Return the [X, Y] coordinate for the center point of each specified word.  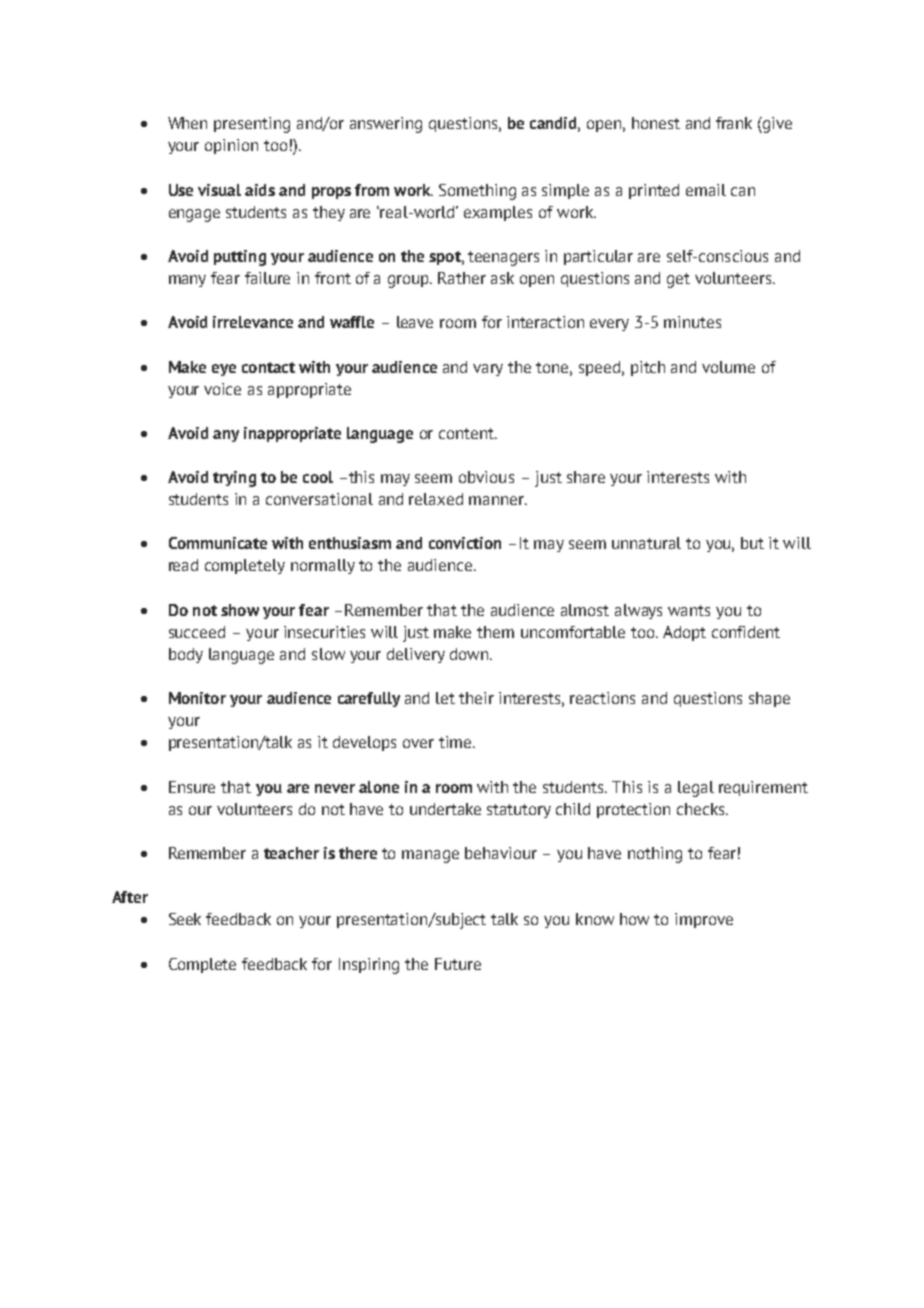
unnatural [646, 543]
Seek [185, 919]
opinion [231, 146]
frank [734, 123]
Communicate [218, 543]
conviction [465, 543]
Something [477, 192]
